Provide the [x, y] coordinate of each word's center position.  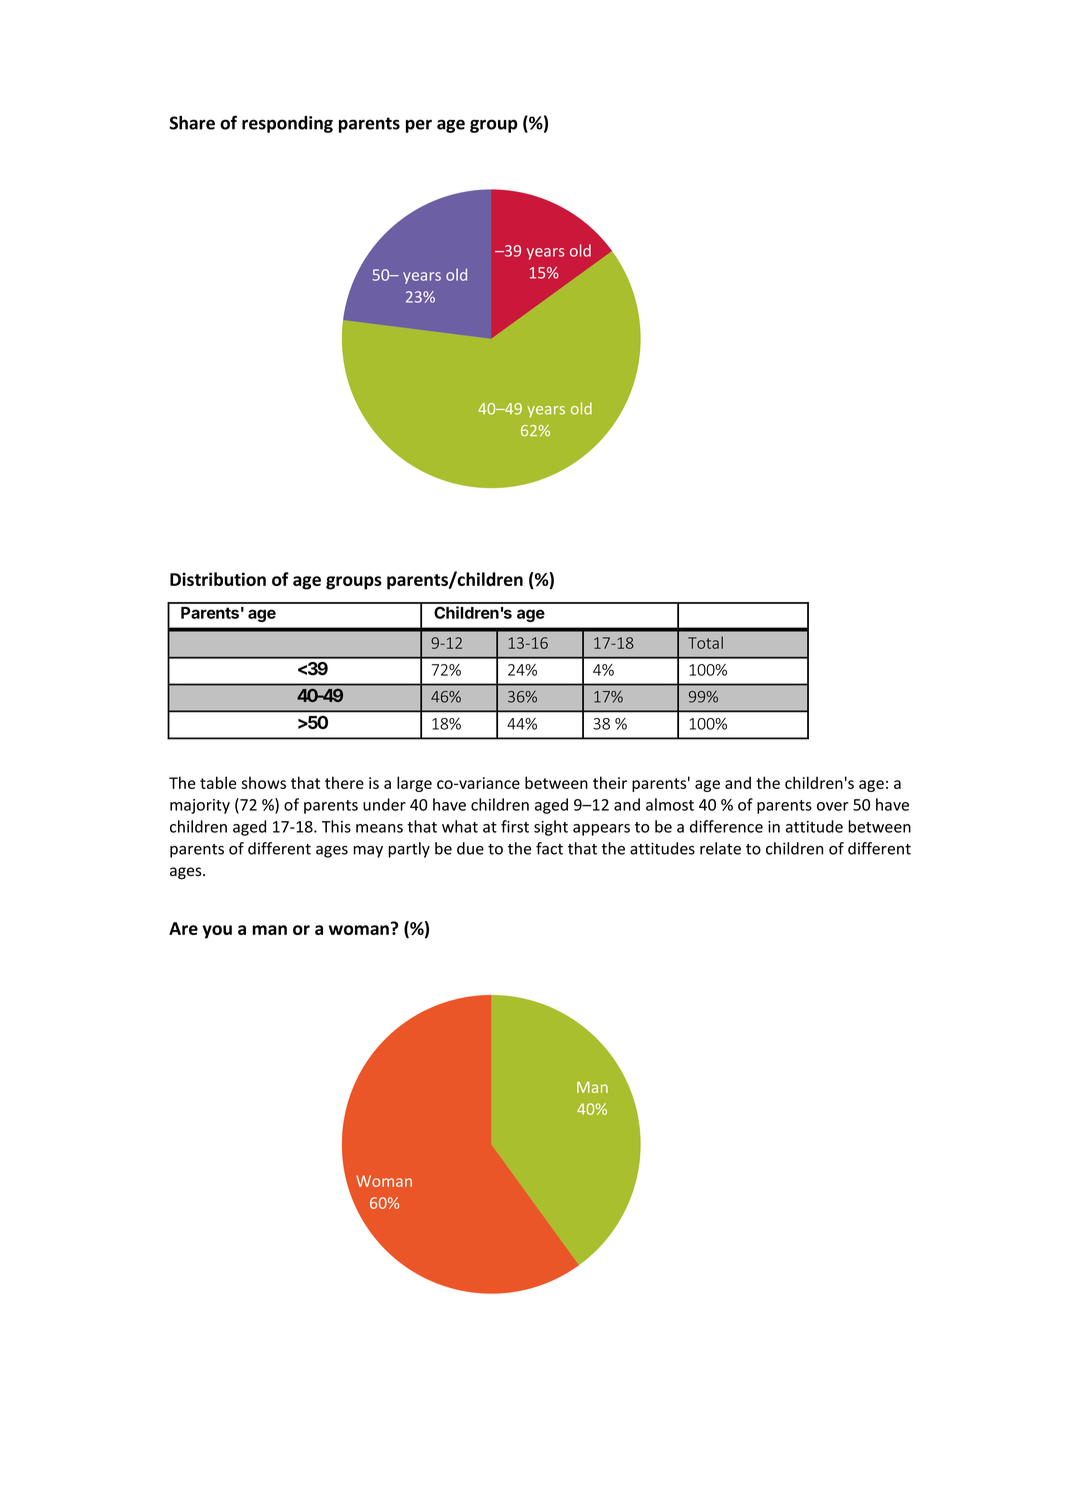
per [419, 126]
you [217, 932]
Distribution [218, 579]
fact [549, 848]
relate [720, 848]
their [610, 782]
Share [192, 123]
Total [705, 642]
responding [287, 124]
